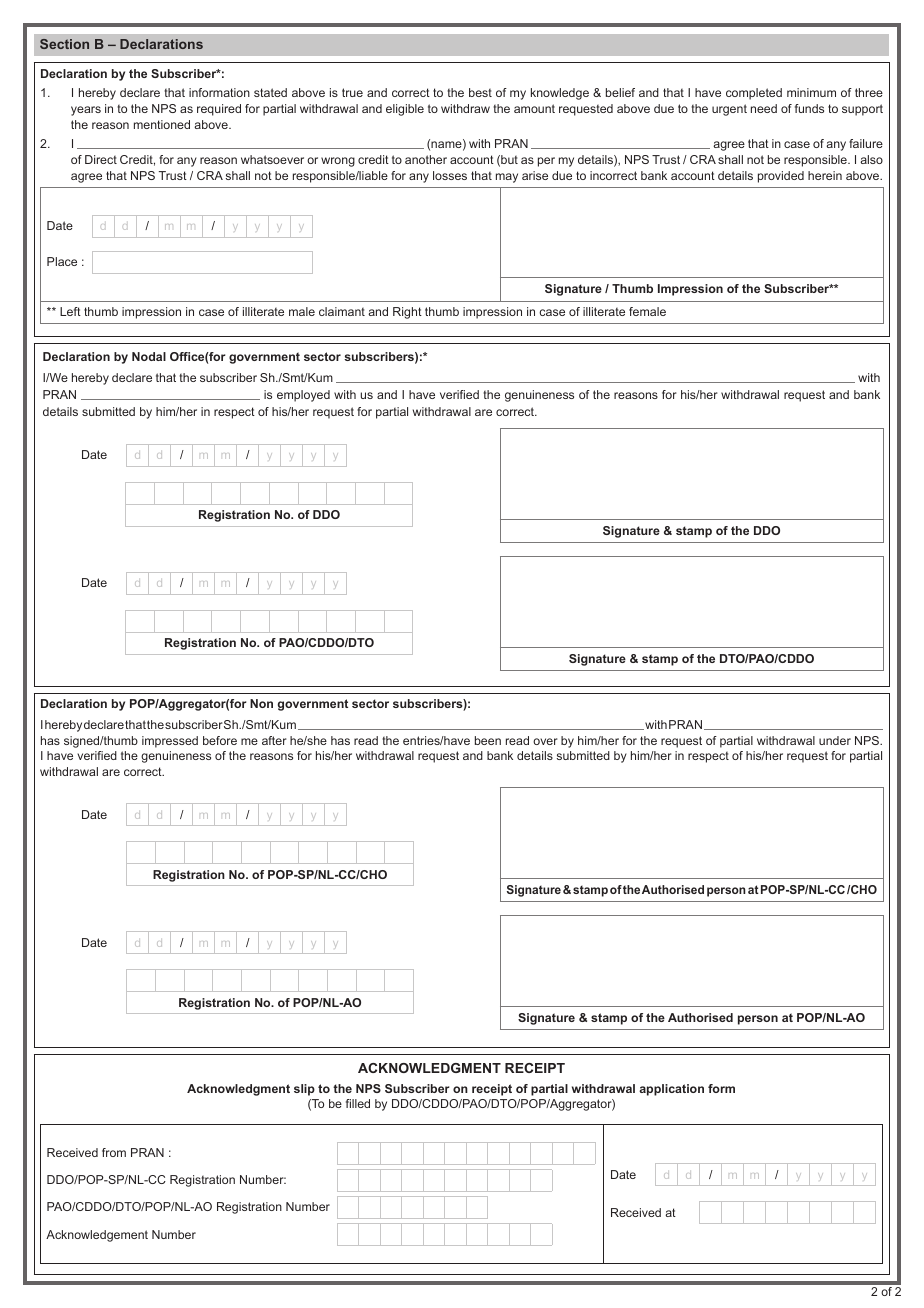 The width and height of the page is (924, 1308). What do you see at coordinates (754, 94) in the page?
I see `completed` at bounding box center [754, 94].
